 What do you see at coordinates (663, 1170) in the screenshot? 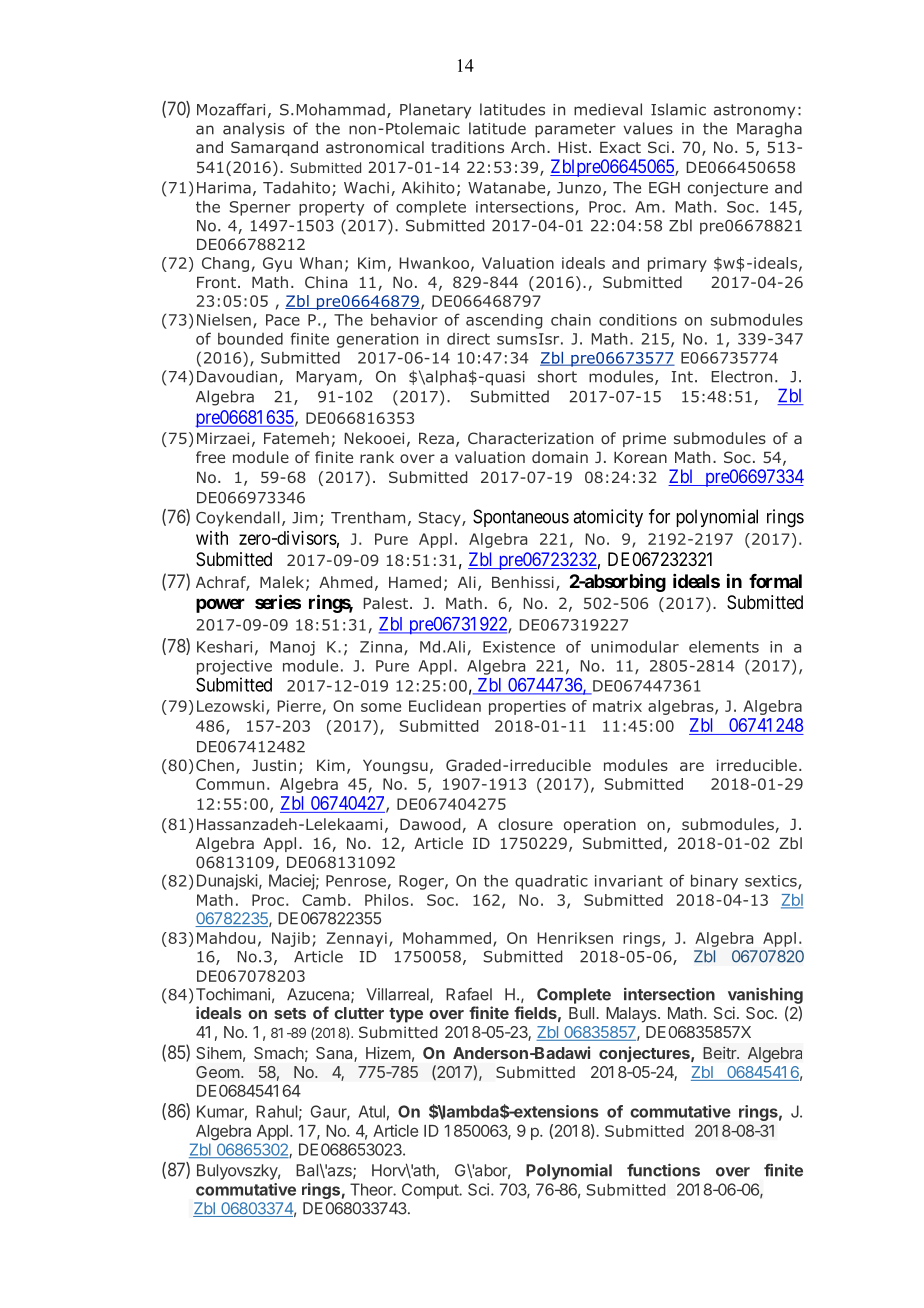
I see `functions` at bounding box center [663, 1170].
